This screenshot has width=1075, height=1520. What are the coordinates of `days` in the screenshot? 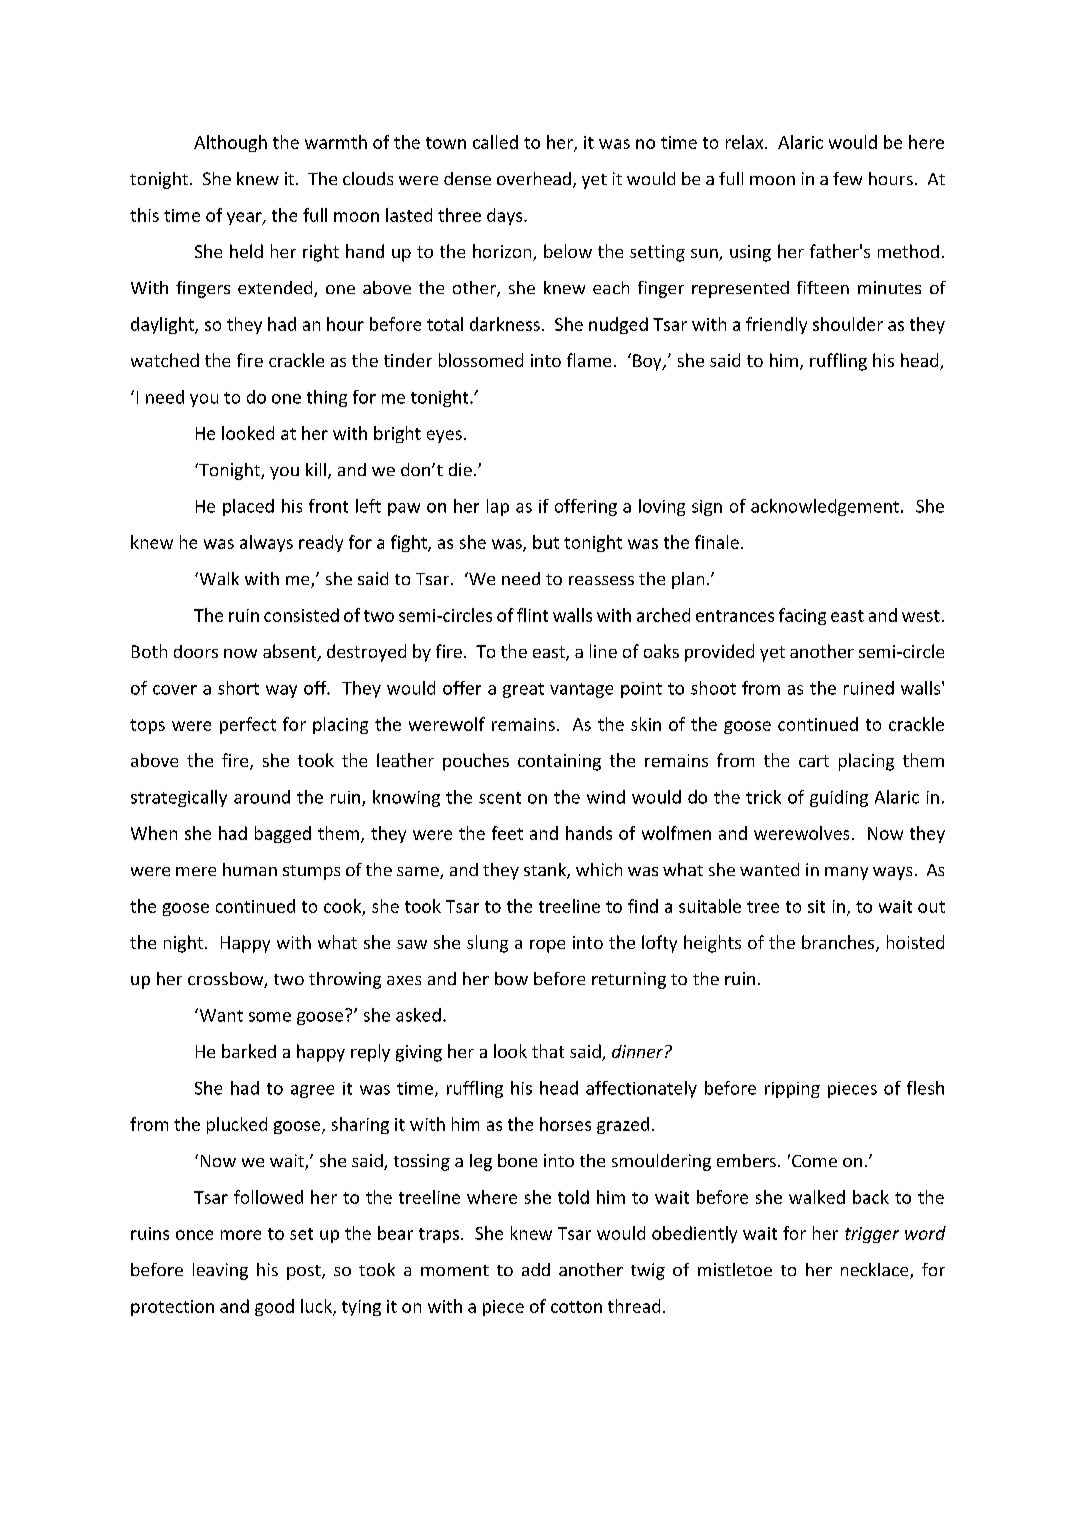 It's located at (506, 216).
